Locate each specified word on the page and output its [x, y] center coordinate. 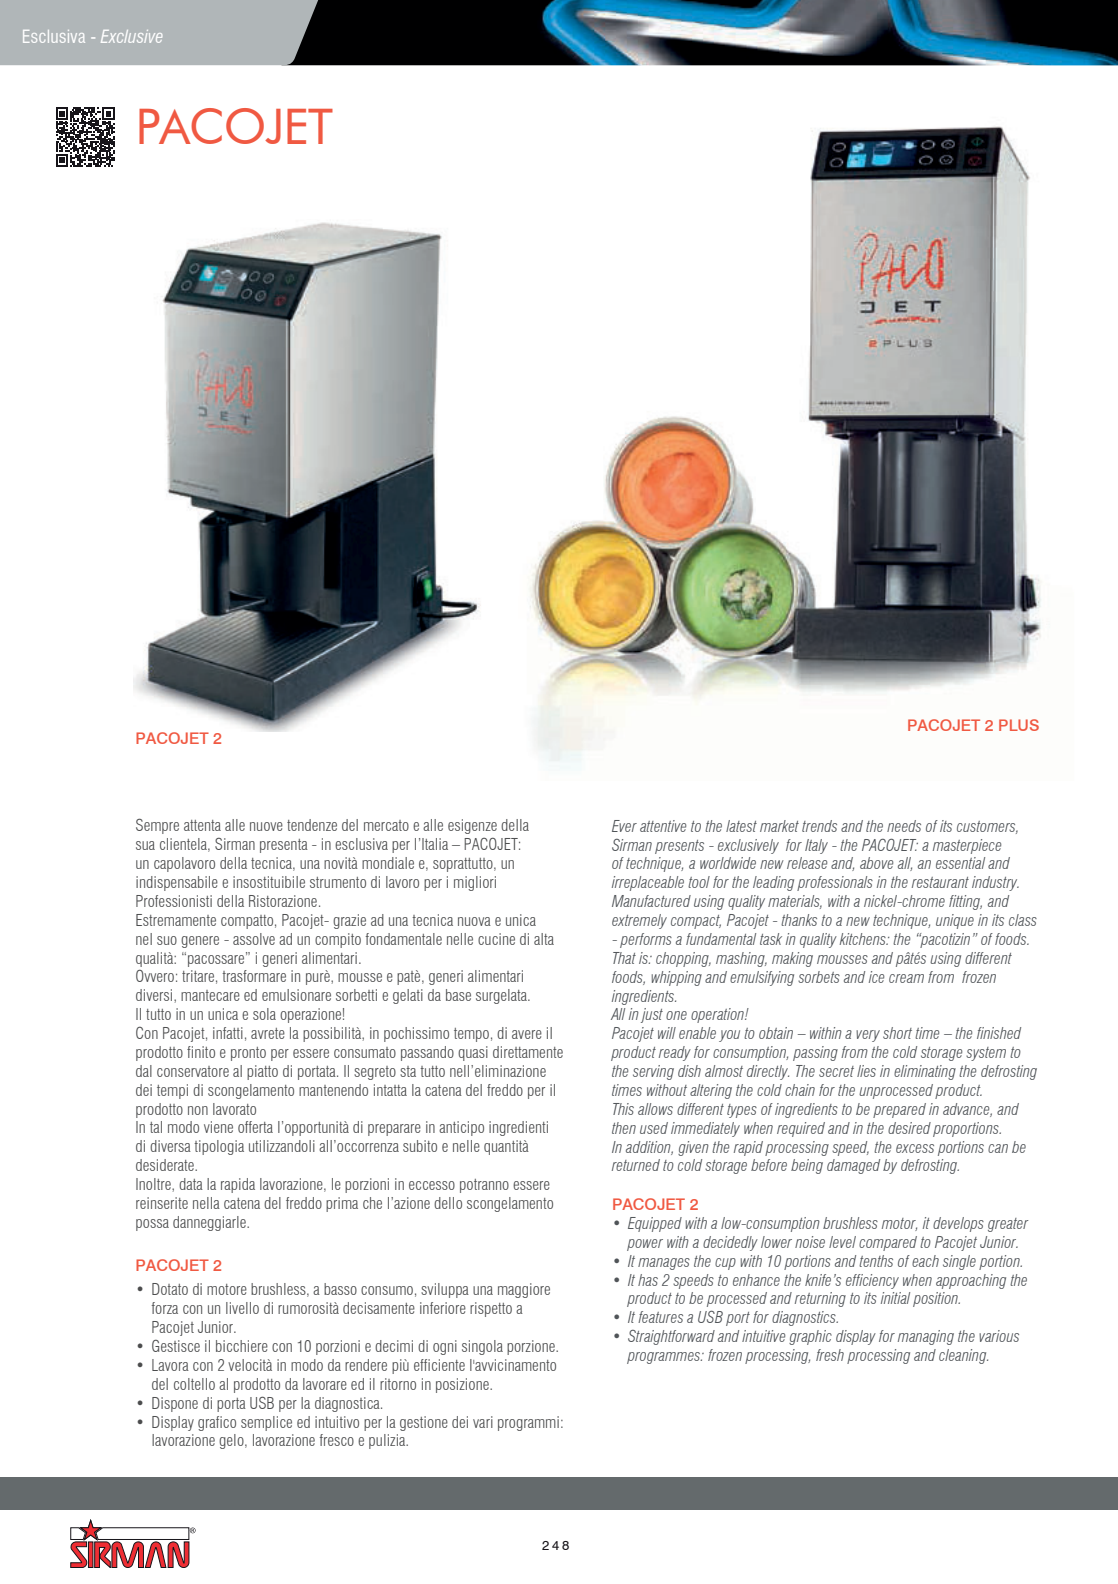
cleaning [963, 1356]
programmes [665, 1358]
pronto [248, 1054]
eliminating [925, 1072]
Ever [624, 826]
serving [653, 1072]
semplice [266, 1423]
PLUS [1019, 725]
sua [145, 845]
